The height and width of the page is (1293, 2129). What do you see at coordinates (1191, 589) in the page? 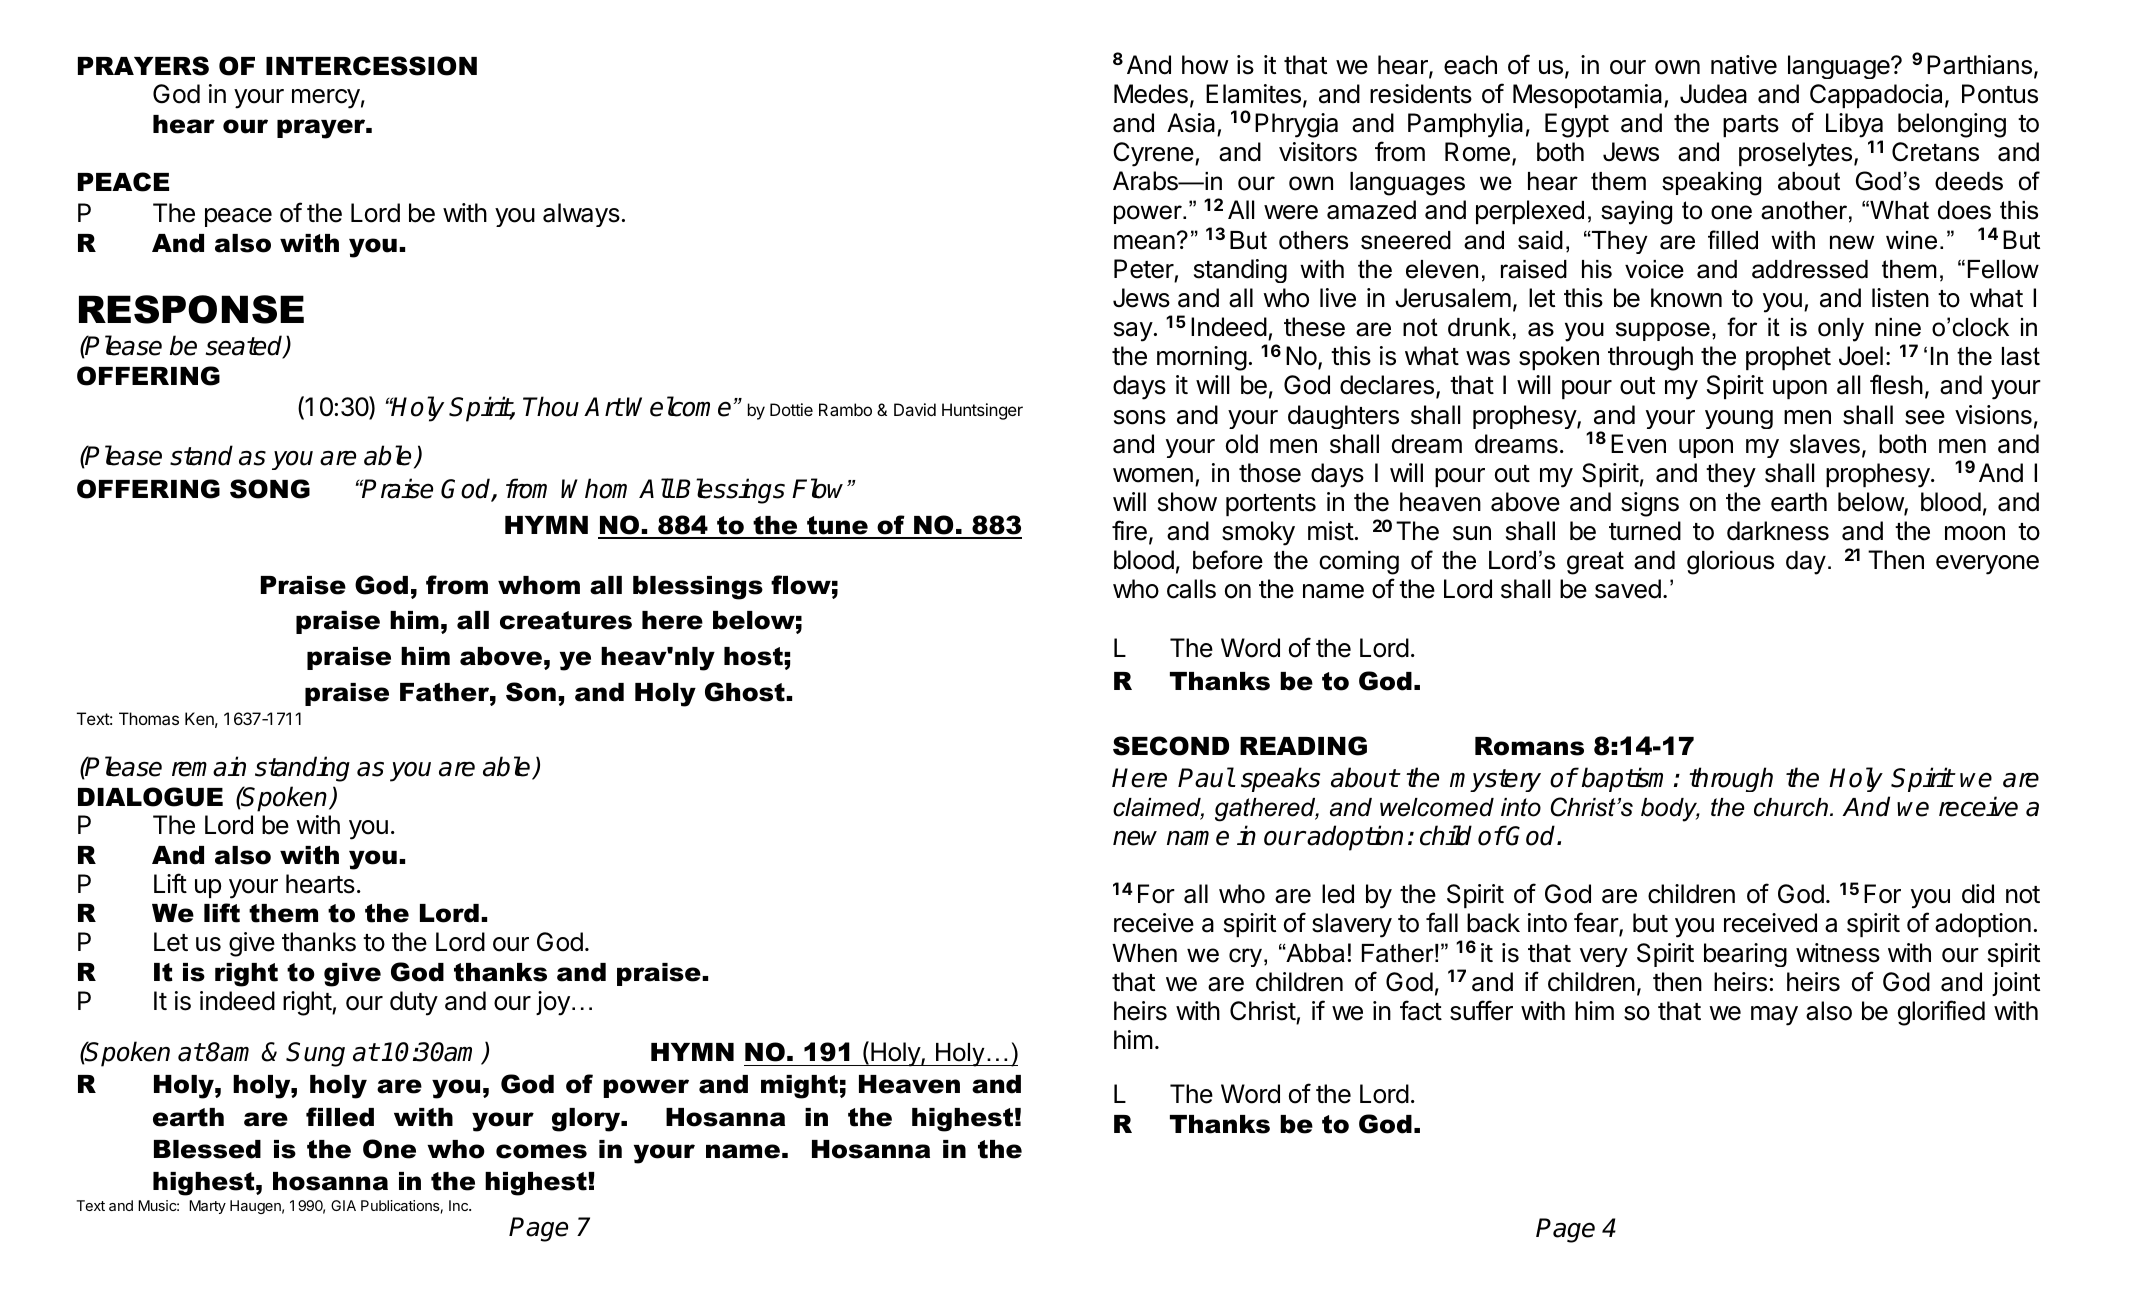
I see `calls` at bounding box center [1191, 589].
